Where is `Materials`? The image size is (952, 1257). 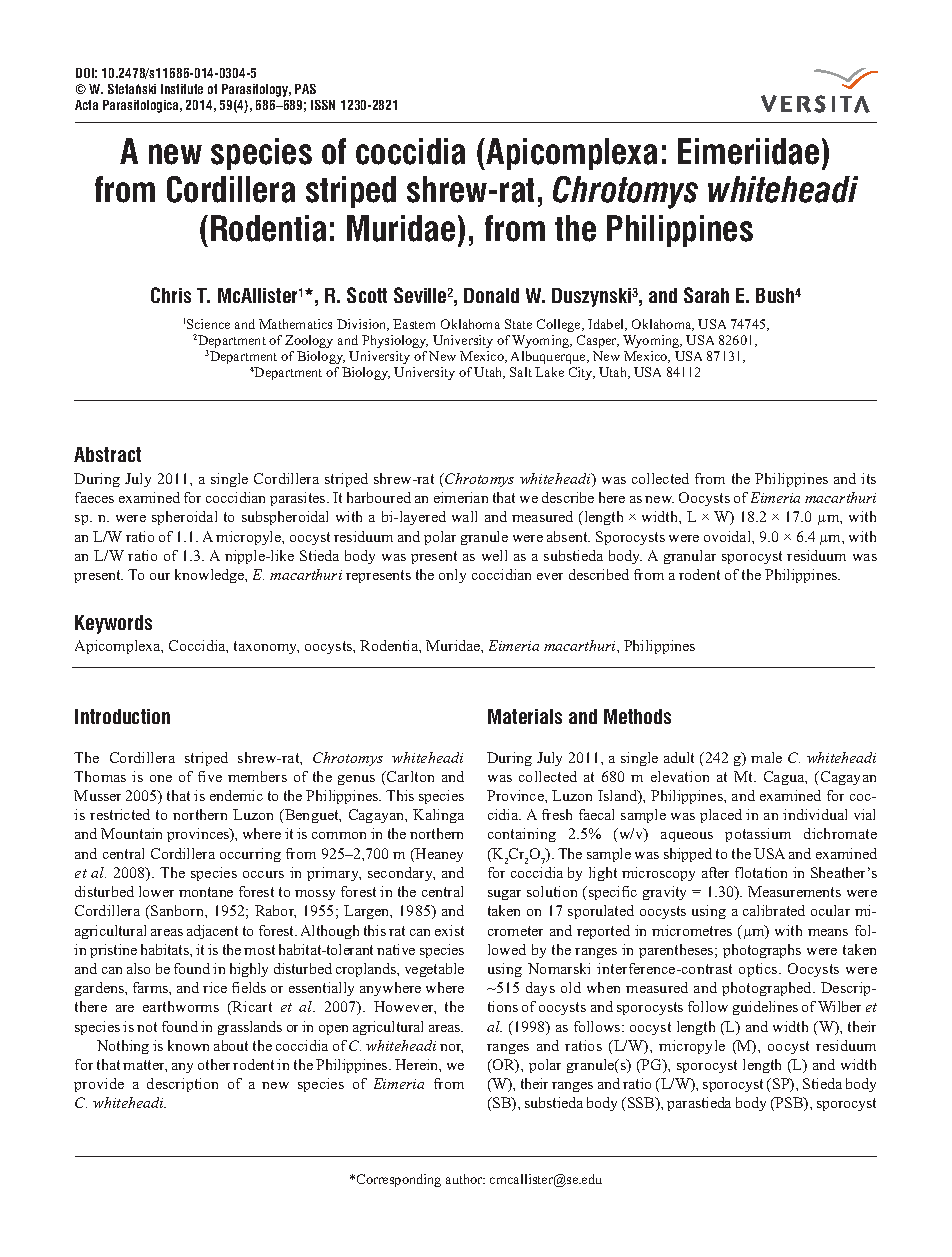
Materials is located at coordinates (525, 716).
